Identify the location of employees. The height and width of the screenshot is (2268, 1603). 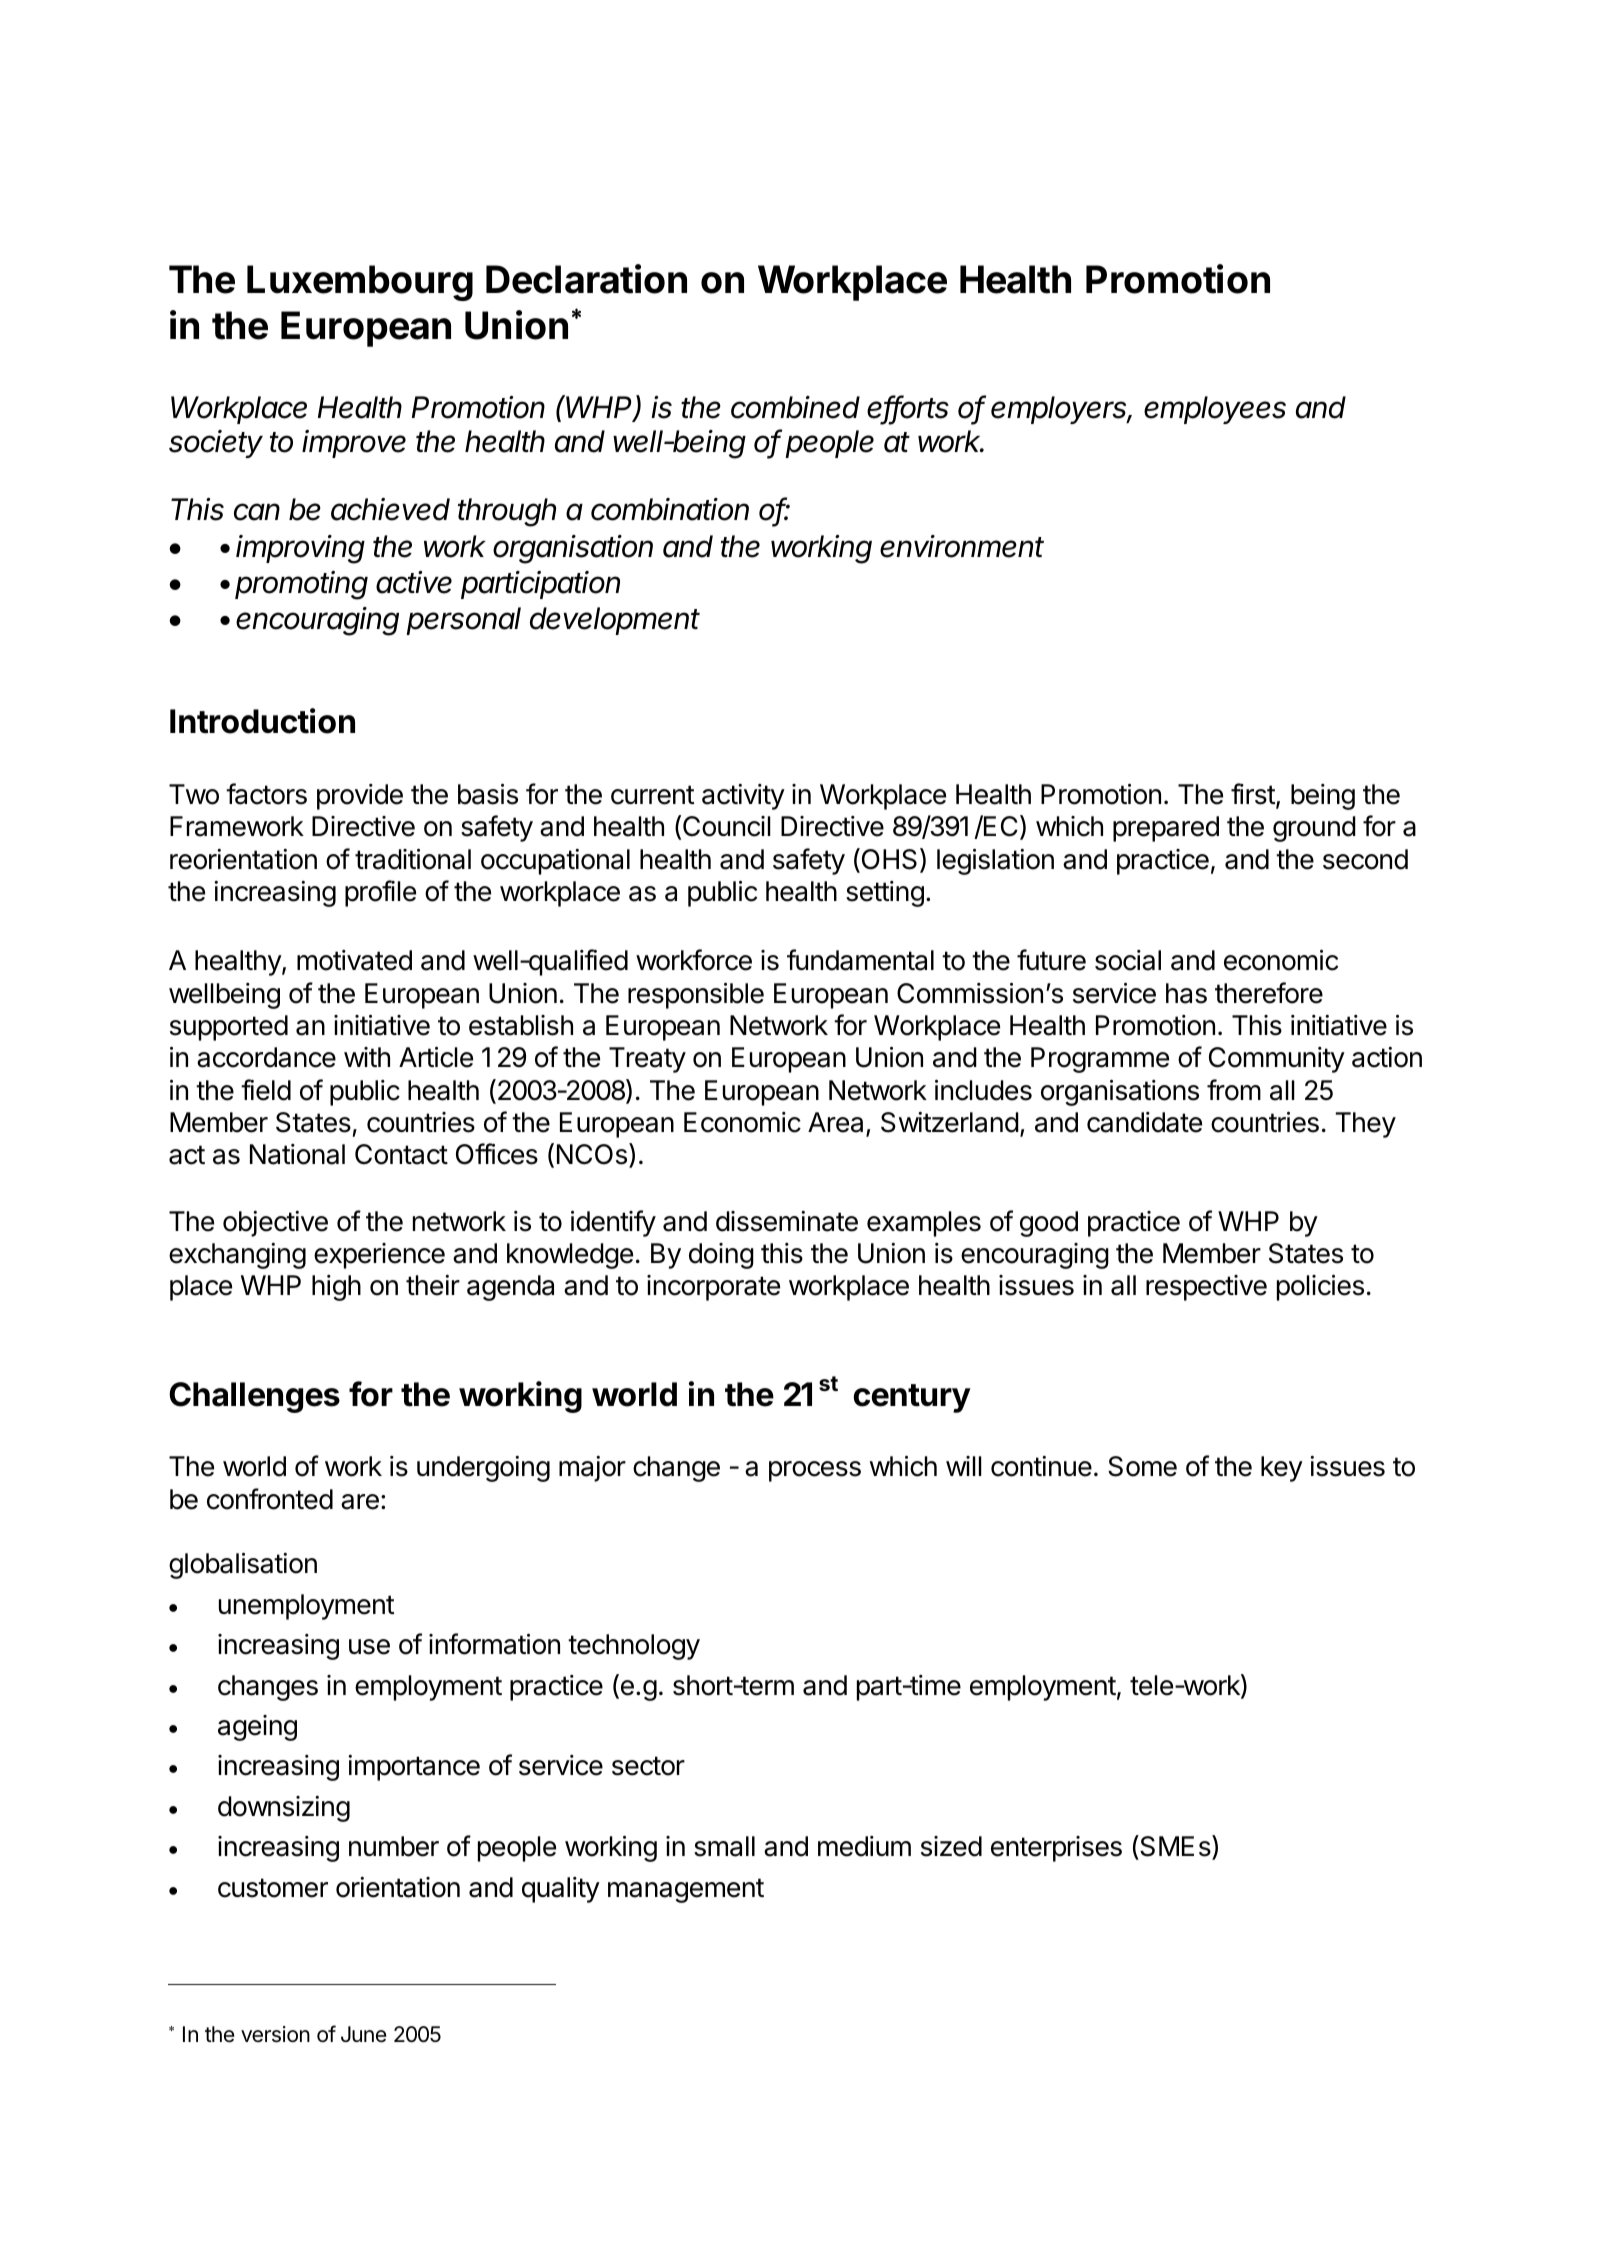
(1215, 410).
